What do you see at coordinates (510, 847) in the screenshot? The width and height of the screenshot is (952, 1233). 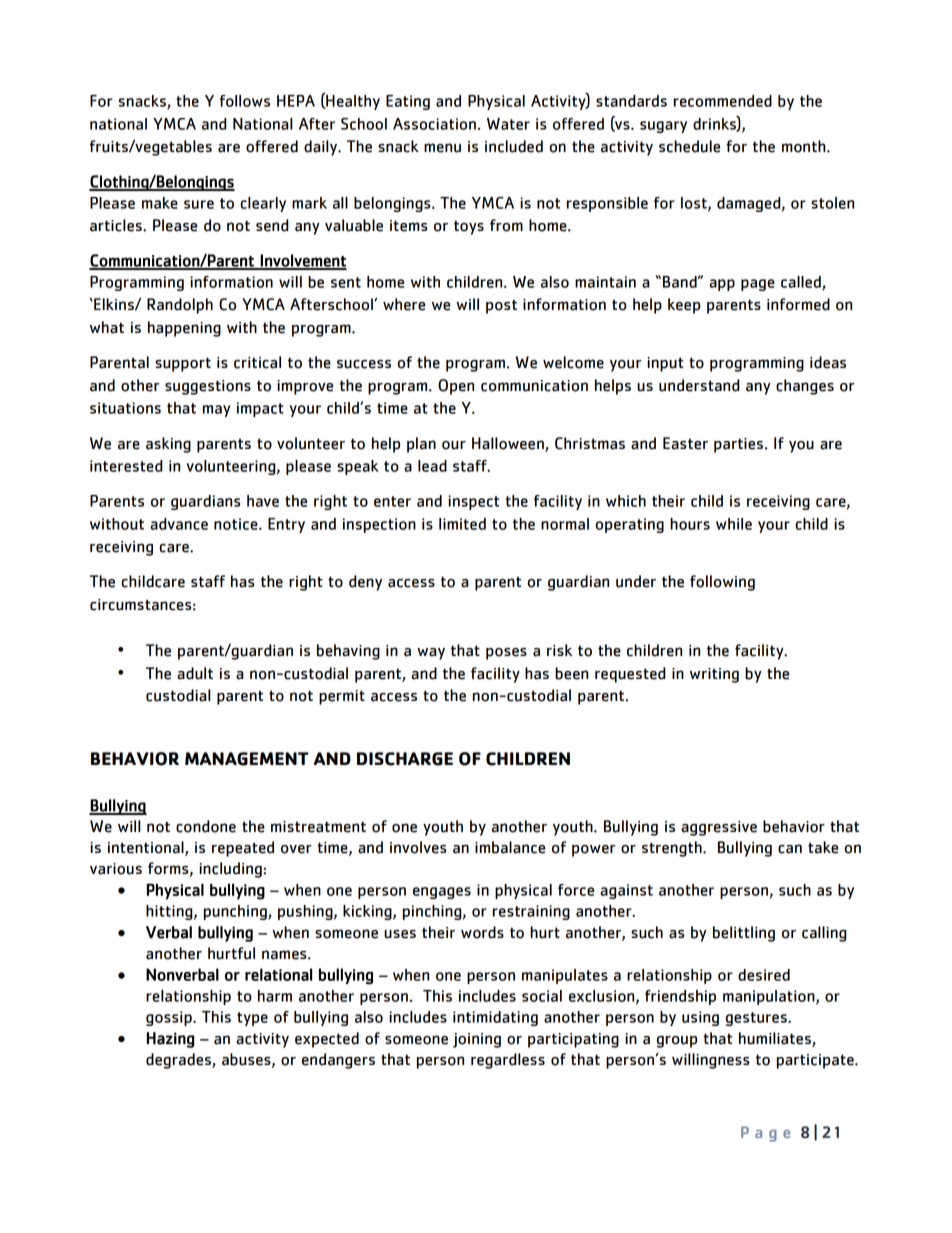 I see `imbalance` at bounding box center [510, 847].
